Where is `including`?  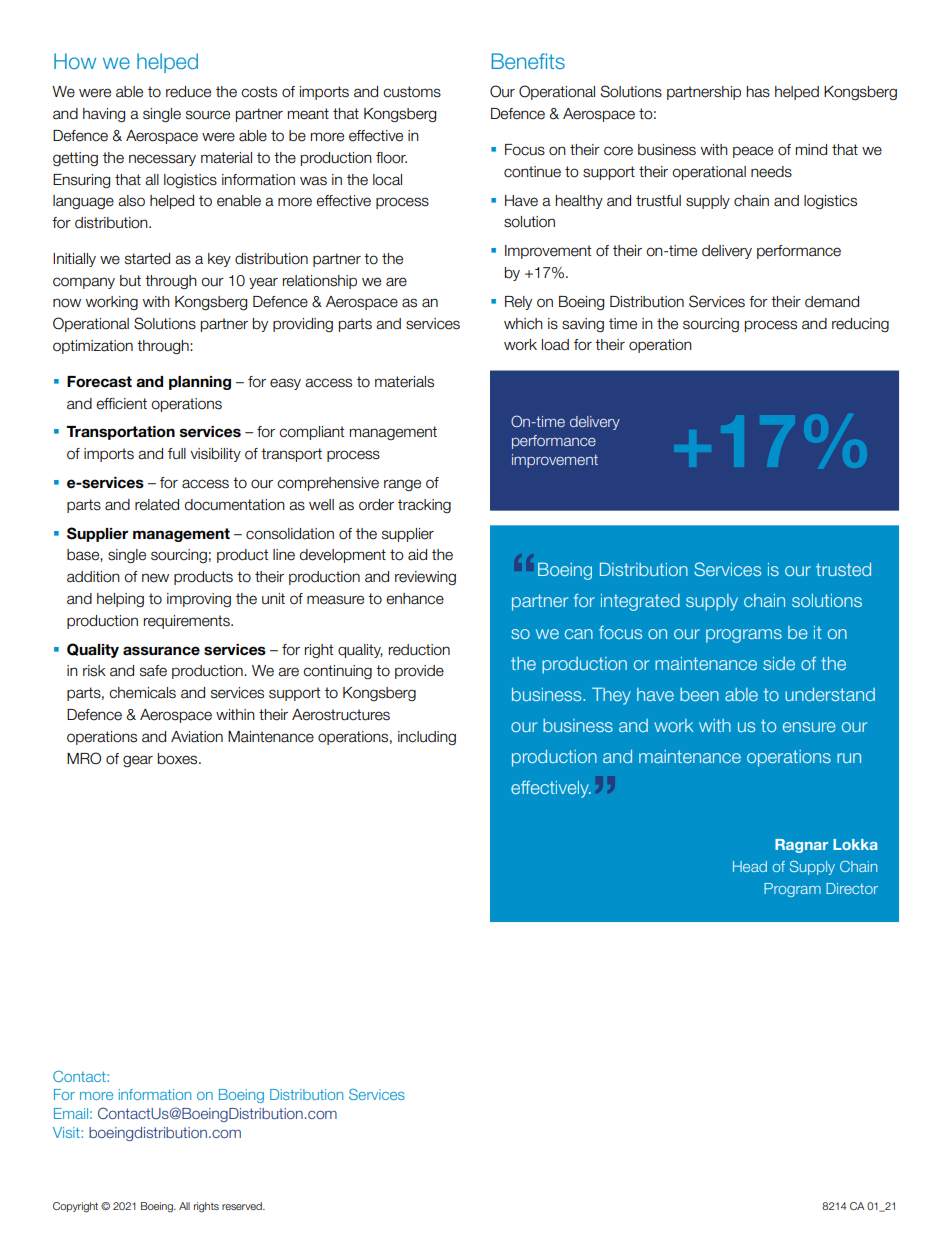
including is located at coordinates (427, 738).
